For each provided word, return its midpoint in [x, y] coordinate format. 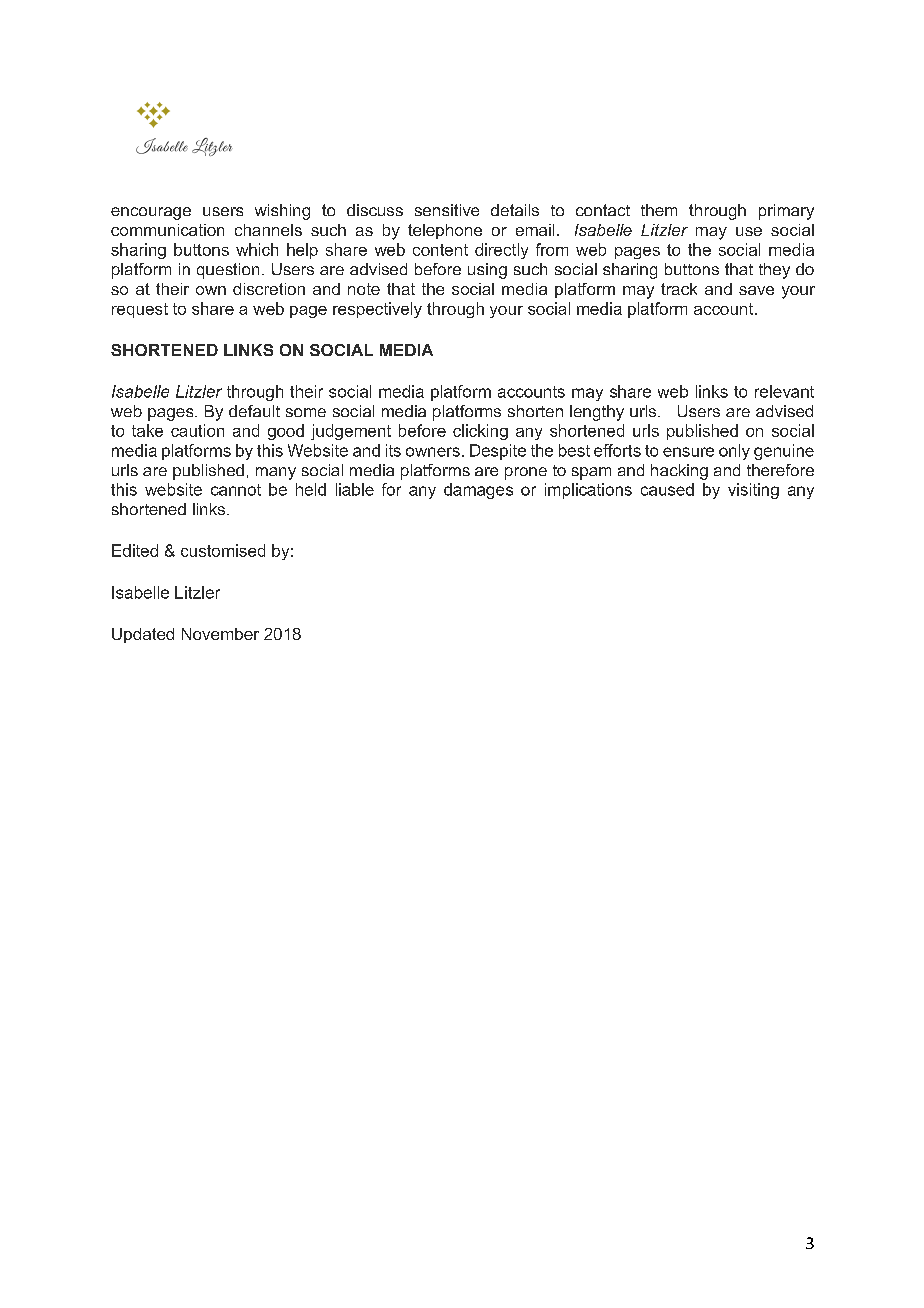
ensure [688, 452]
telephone [445, 231]
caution [197, 430]
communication [167, 230]
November [220, 634]
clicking [480, 432]
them [659, 210]
